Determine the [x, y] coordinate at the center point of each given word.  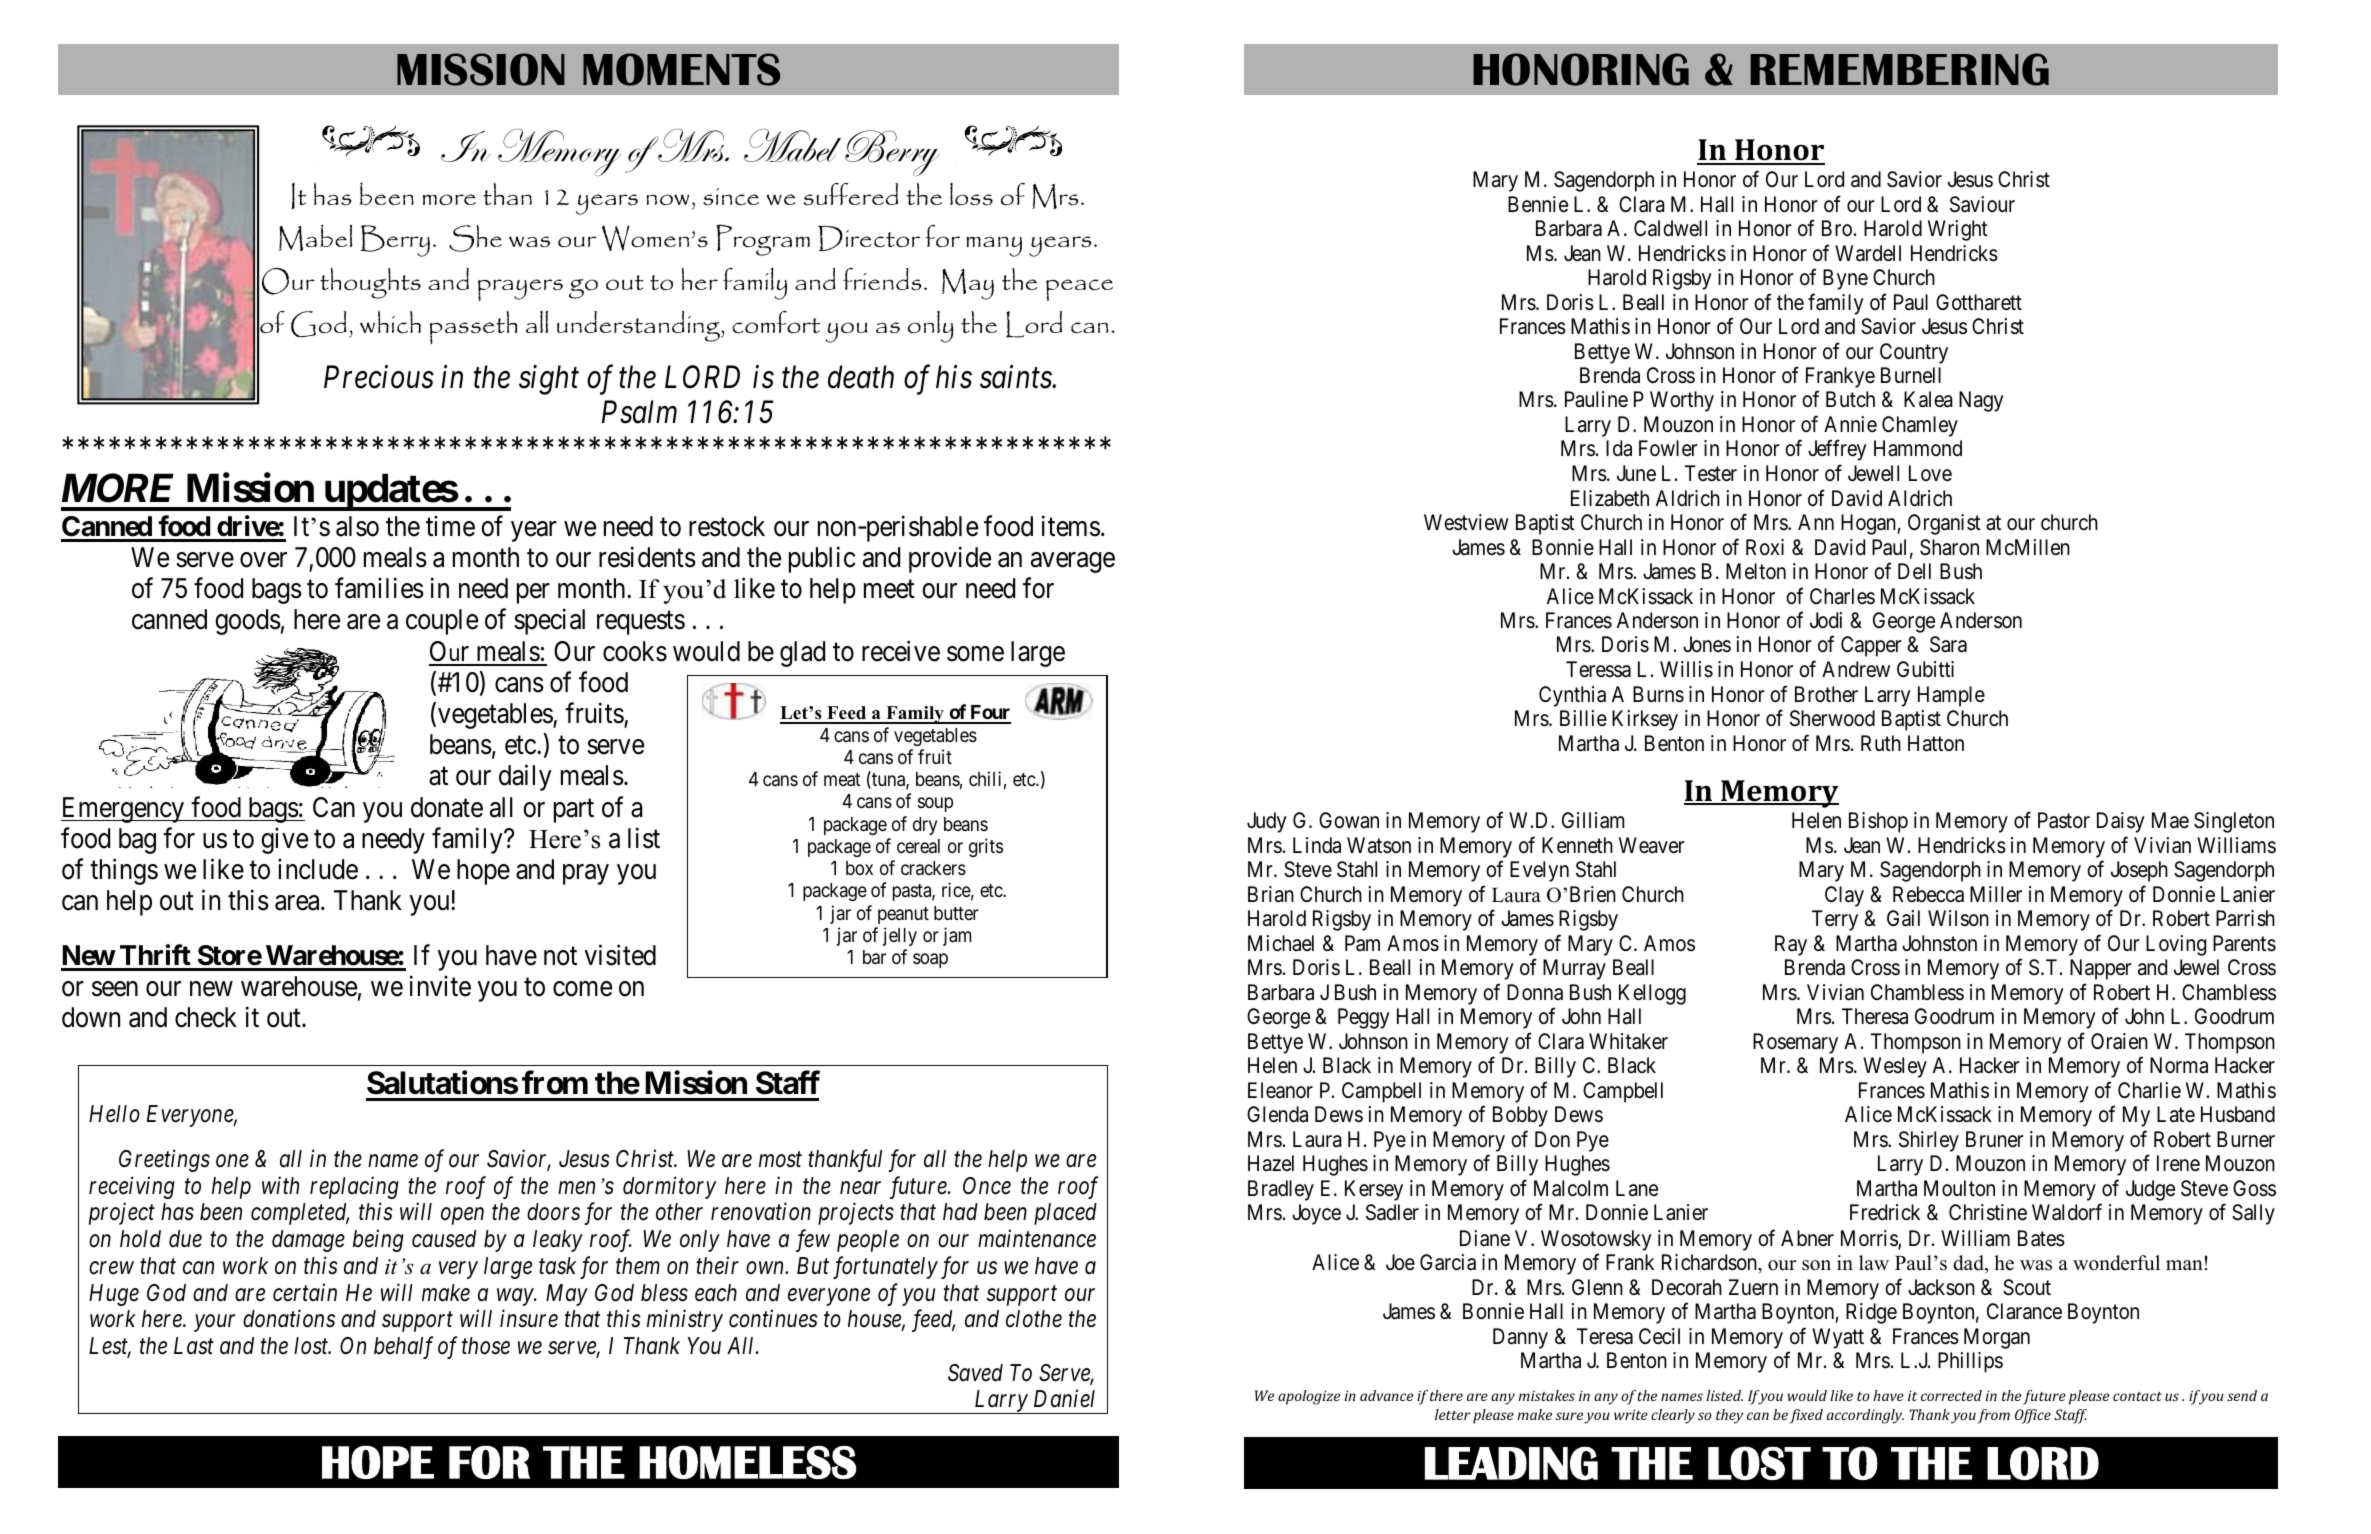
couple [442, 622]
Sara [1948, 644]
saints [1016, 377]
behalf [403, 1347]
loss [971, 194]
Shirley [1929, 1141]
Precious [379, 377]
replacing [354, 1187]
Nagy [1981, 401]
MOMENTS [681, 69]
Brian [1271, 894]
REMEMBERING [1899, 69]
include [318, 869]
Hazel [1271, 1163]
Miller [1996, 894]
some [975, 654]
